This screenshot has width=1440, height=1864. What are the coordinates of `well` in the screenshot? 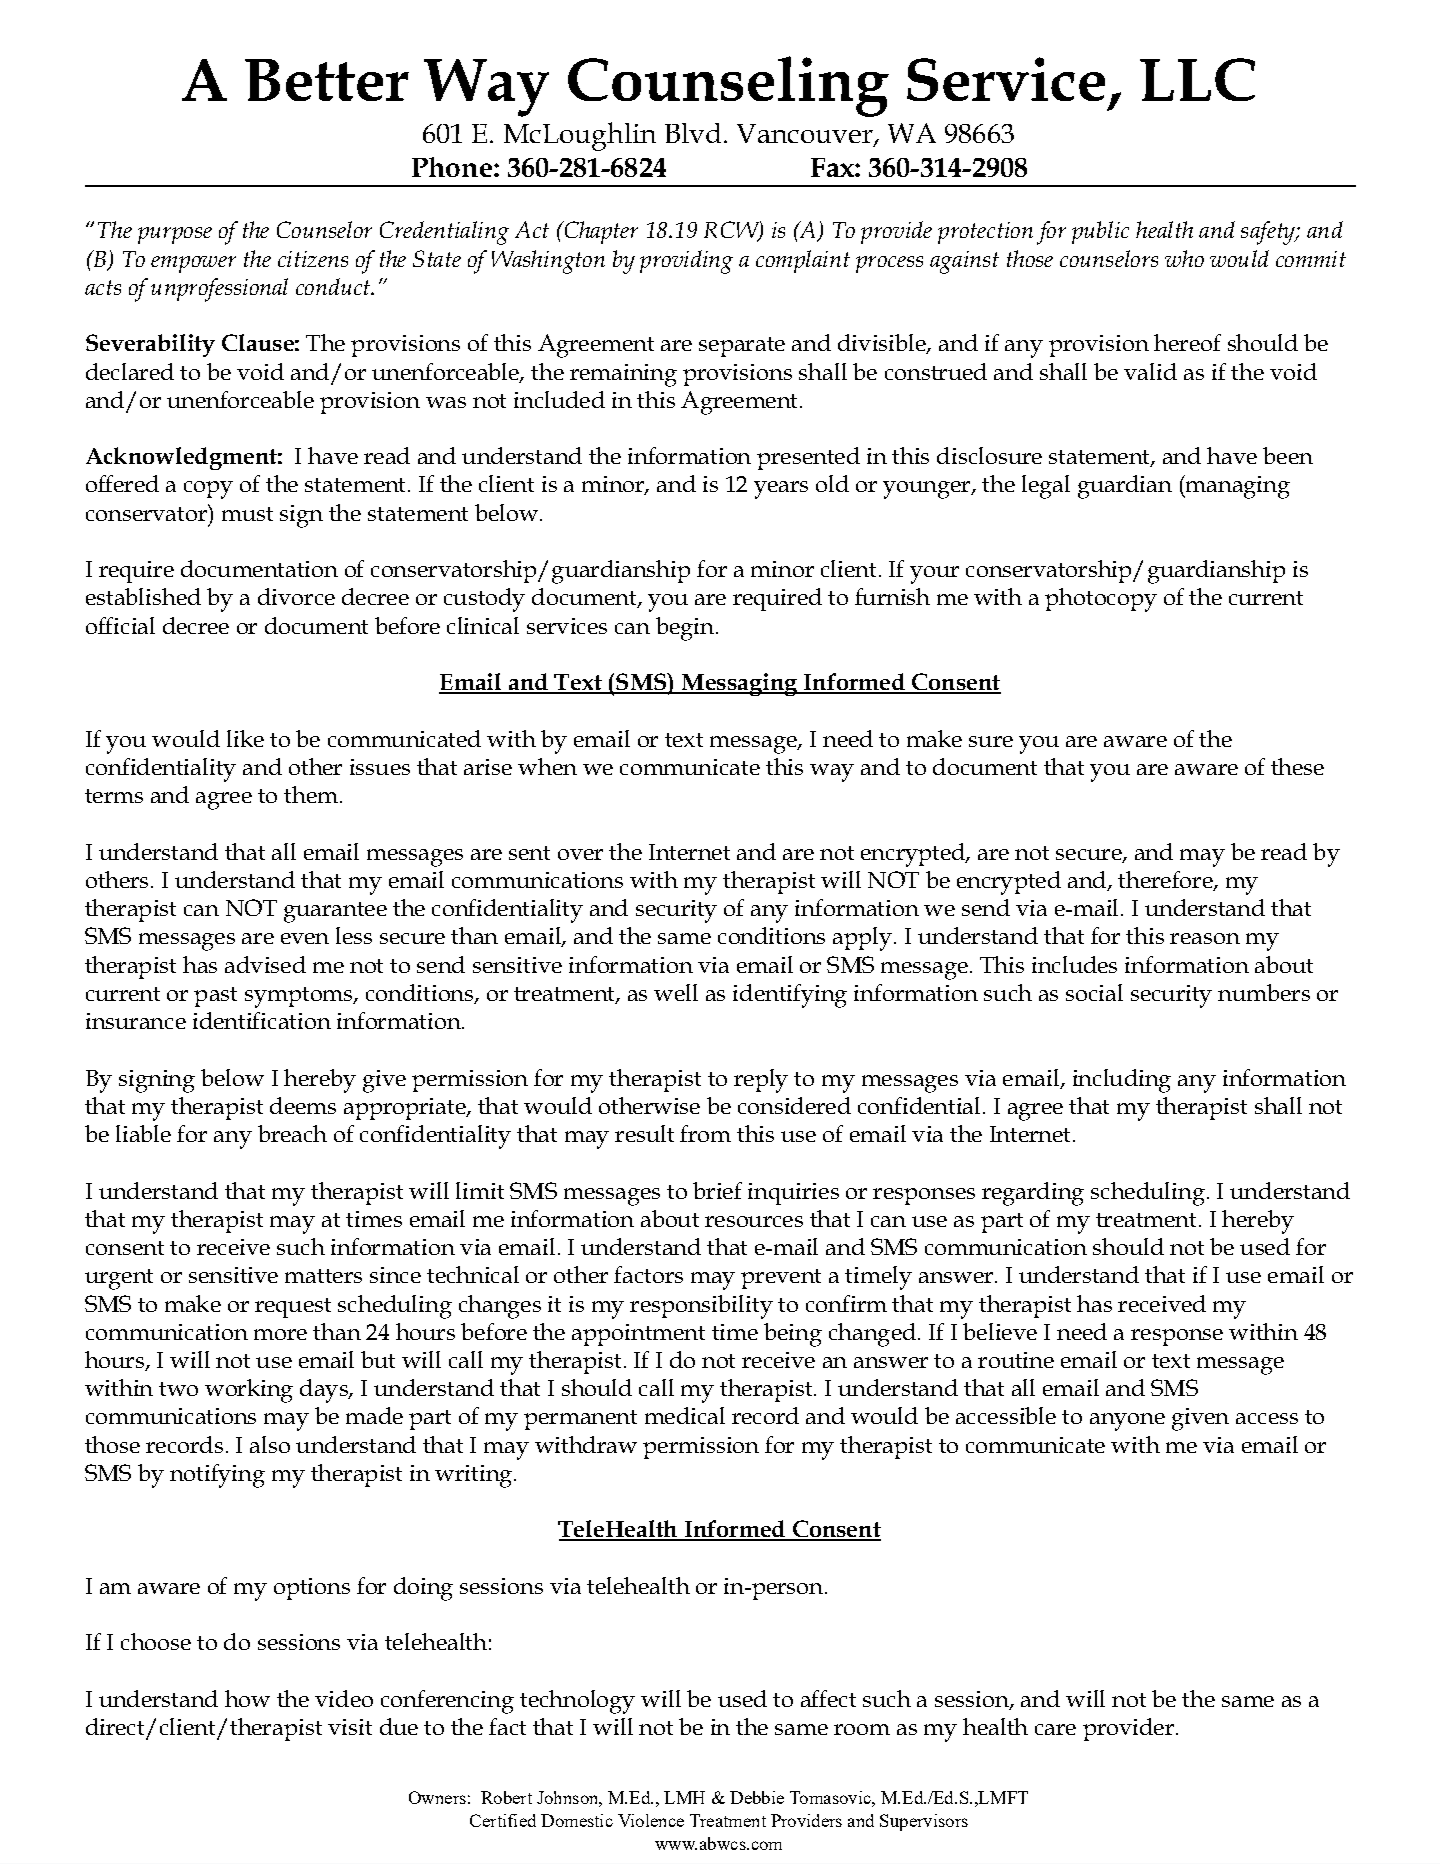 It's located at (676, 992).
